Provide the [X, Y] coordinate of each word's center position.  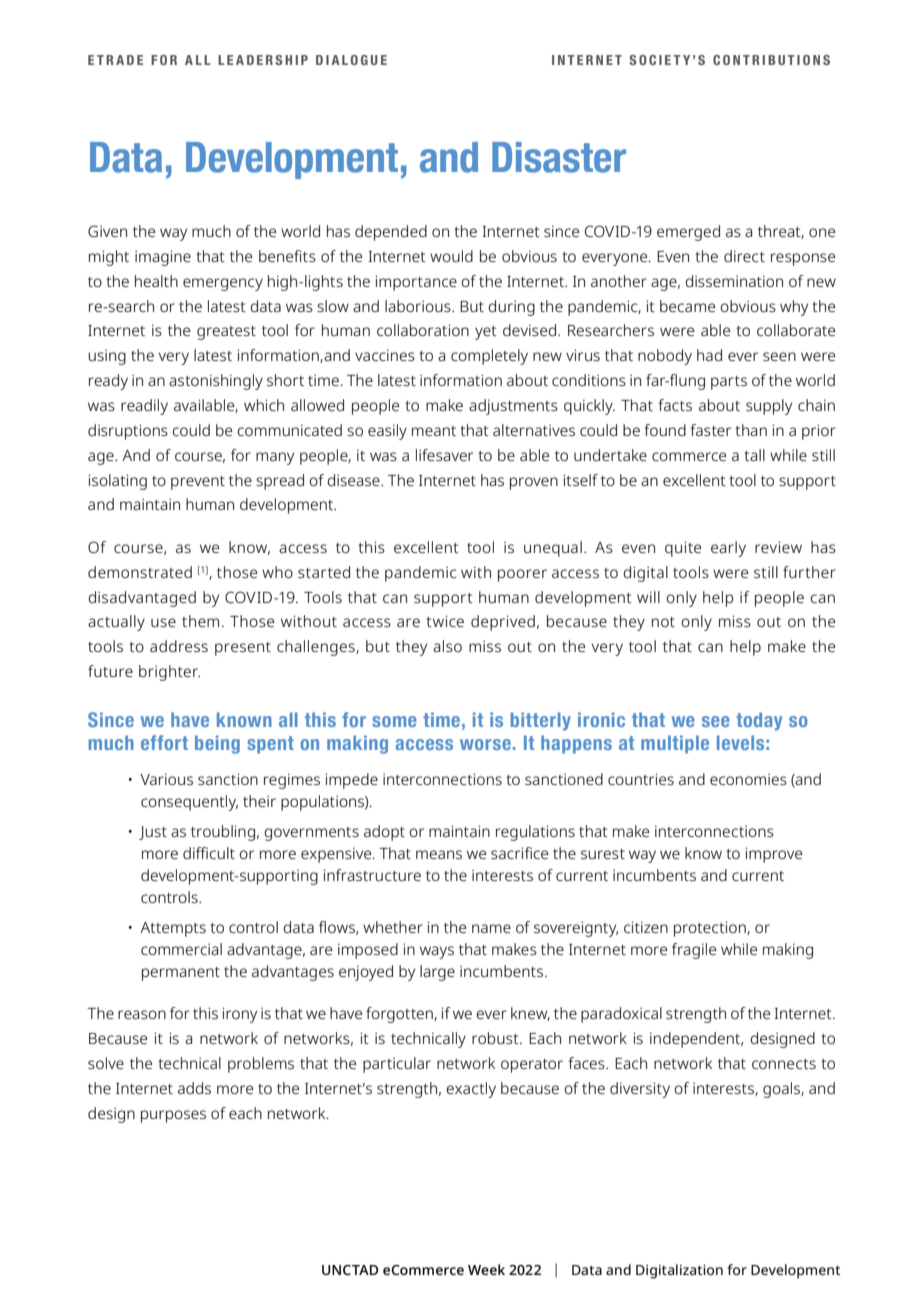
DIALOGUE [351, 60]
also [447, 646]
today [759, 721]
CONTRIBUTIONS [771, 60]
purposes [173, 1116]
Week [486, 1269]
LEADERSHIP [263, 60]
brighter [169, 673]
